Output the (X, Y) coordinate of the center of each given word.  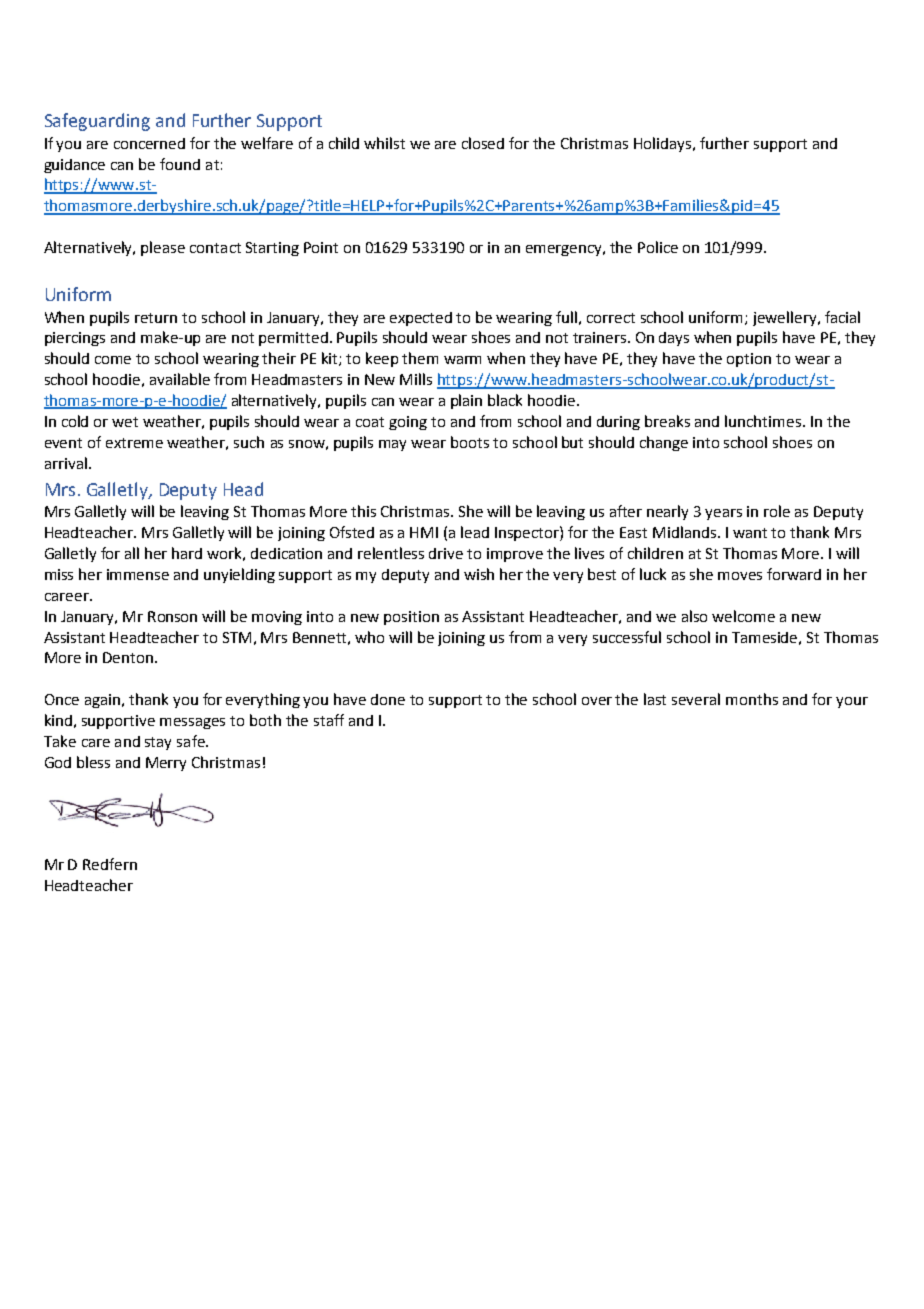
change (664, 443)
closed (483, 143)
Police (658, 247)
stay (158, 743)
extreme (134, 443)
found (180, 164)
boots (470, 442)
